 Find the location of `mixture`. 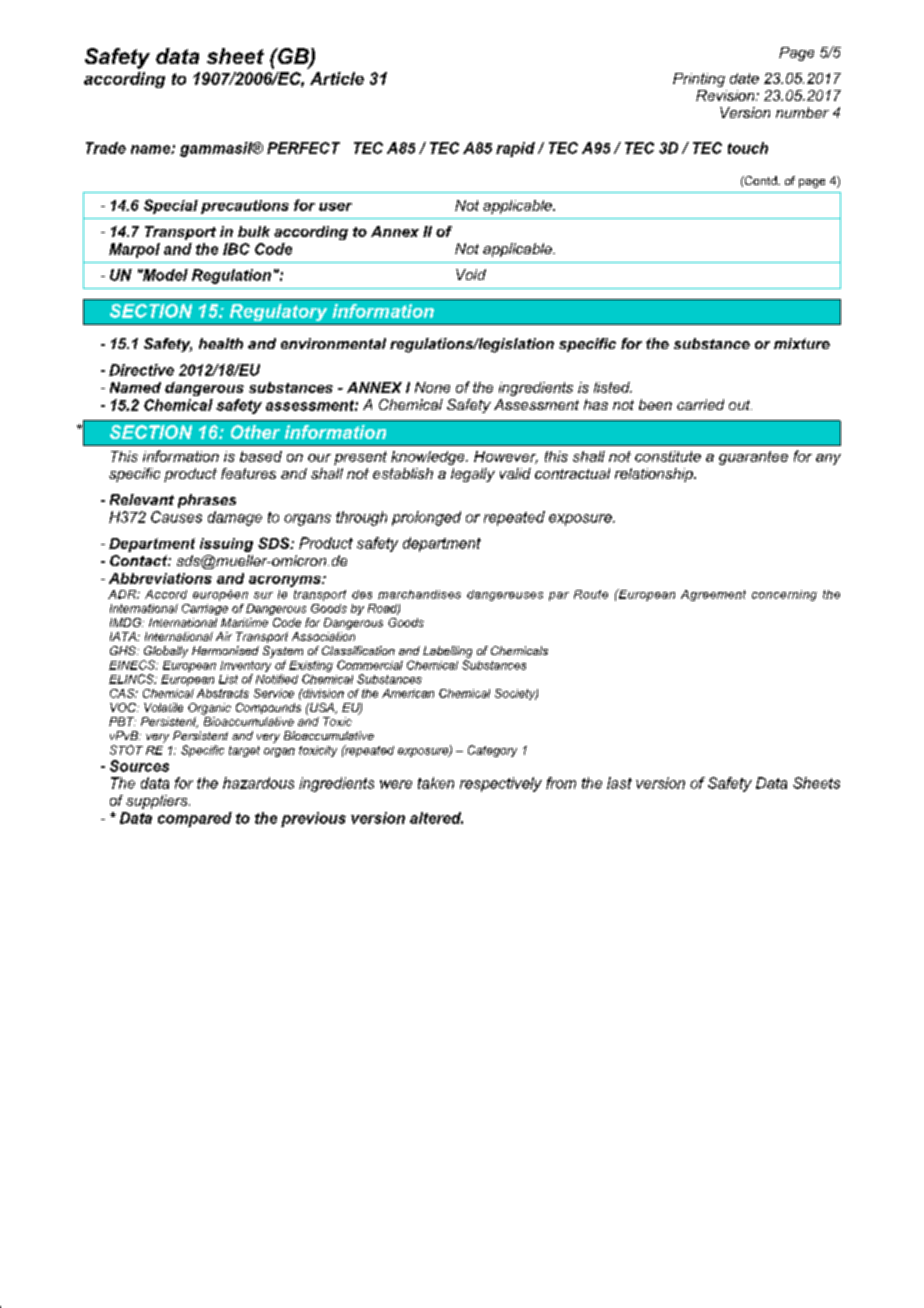

mixture is located at coordinates (802, 343).
